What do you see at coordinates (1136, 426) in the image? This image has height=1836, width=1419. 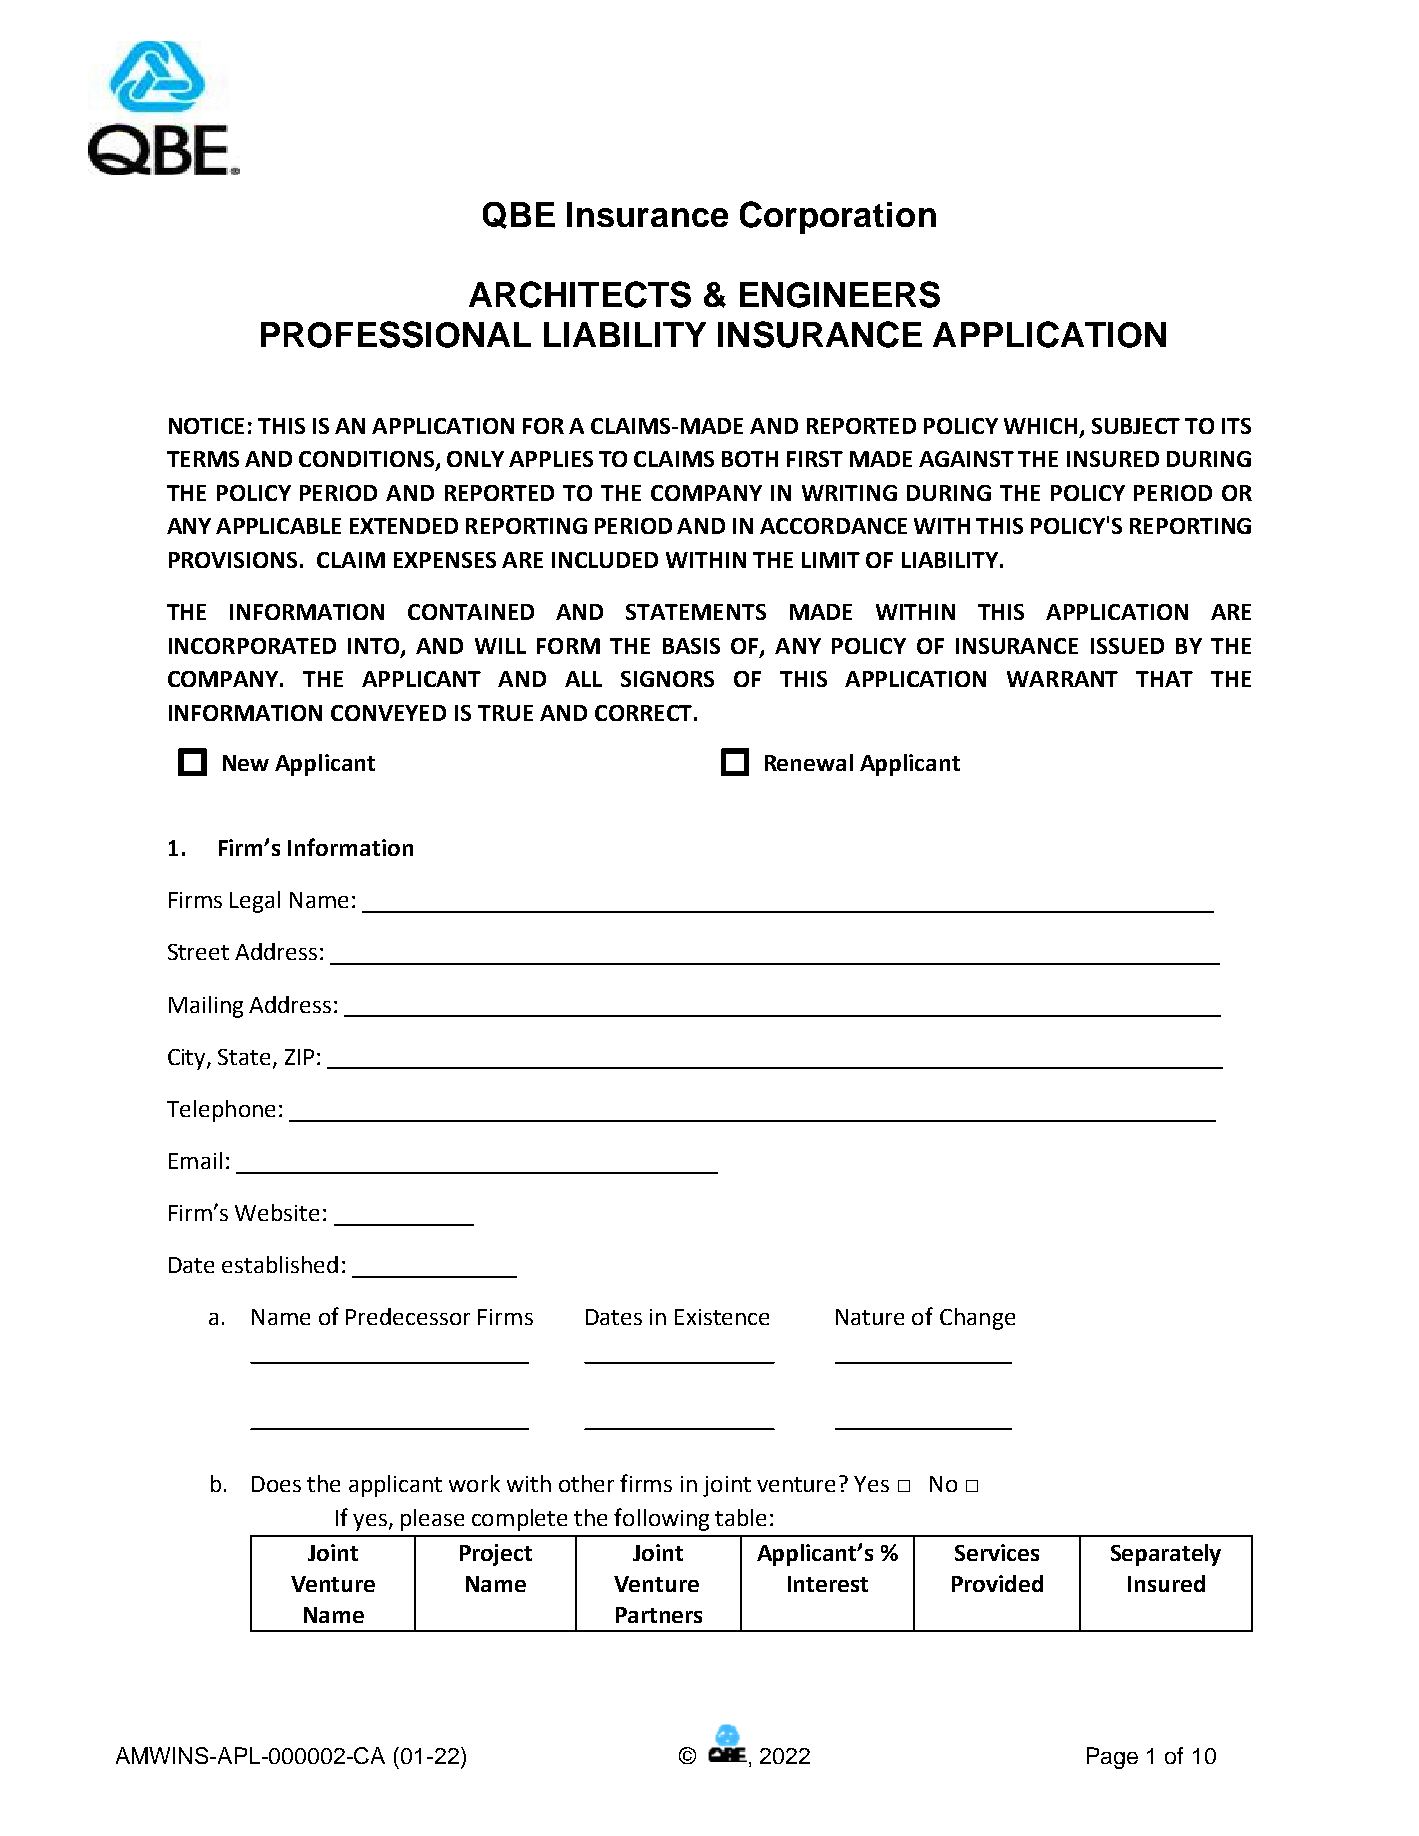 I see `SUBJECT` at bounding box center [1136, 426].
